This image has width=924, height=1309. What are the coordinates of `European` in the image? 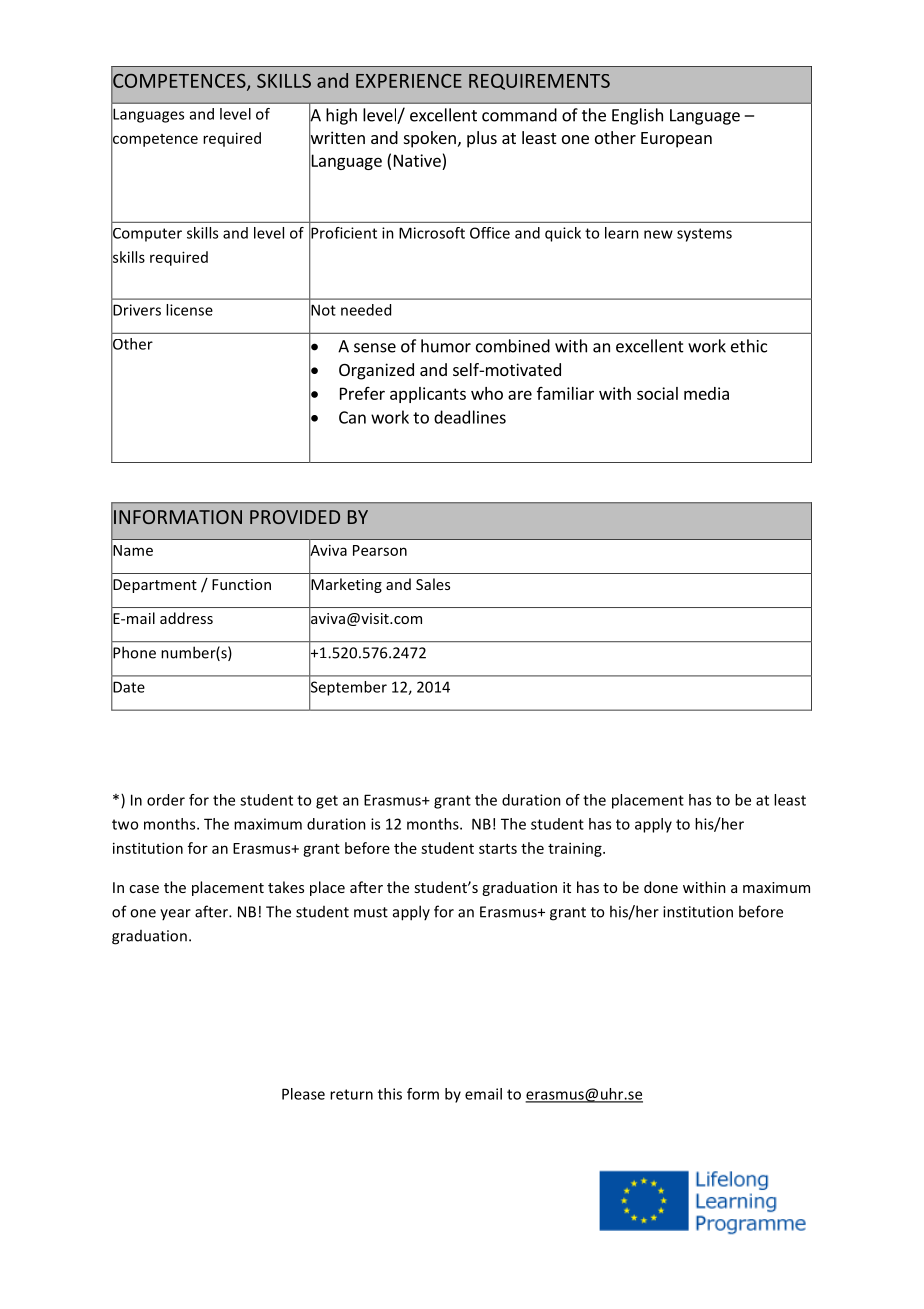 It's located at (676, 140).
